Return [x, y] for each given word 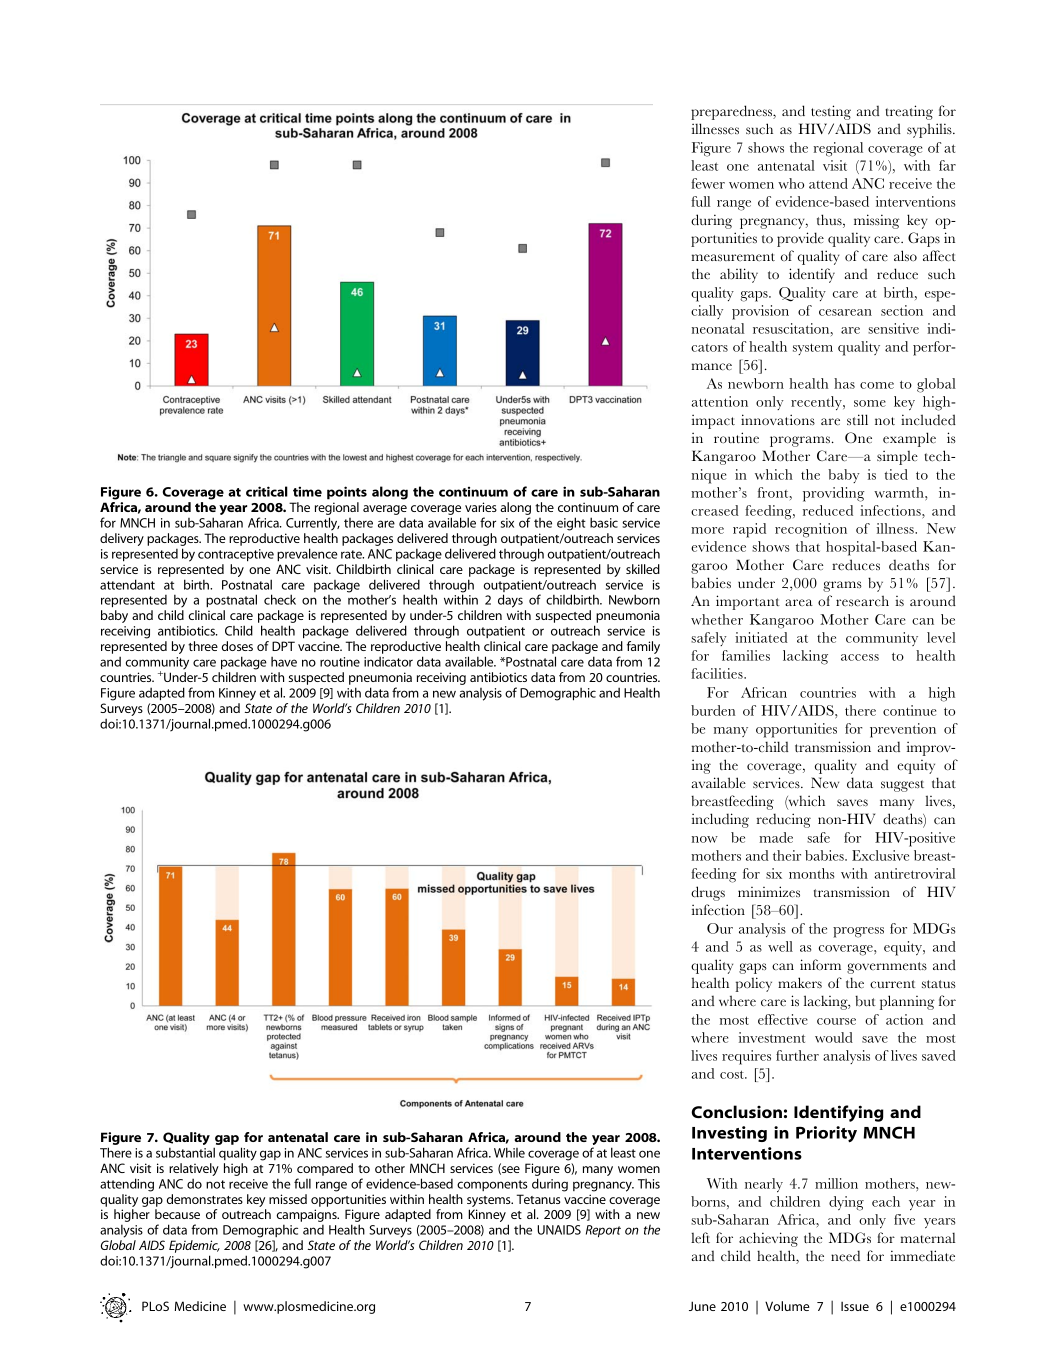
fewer [708, 183]
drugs [708, 893]
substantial [185, 1152]
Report [603, 1231]
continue [909, 710]
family [643, 647]
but [865, 1001]
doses [237, 646]
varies [481, 507]
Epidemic [194, 1248]
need [845, 1256]
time [307, 491]
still [857, 419]
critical [267, 491]
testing [831, 112]
